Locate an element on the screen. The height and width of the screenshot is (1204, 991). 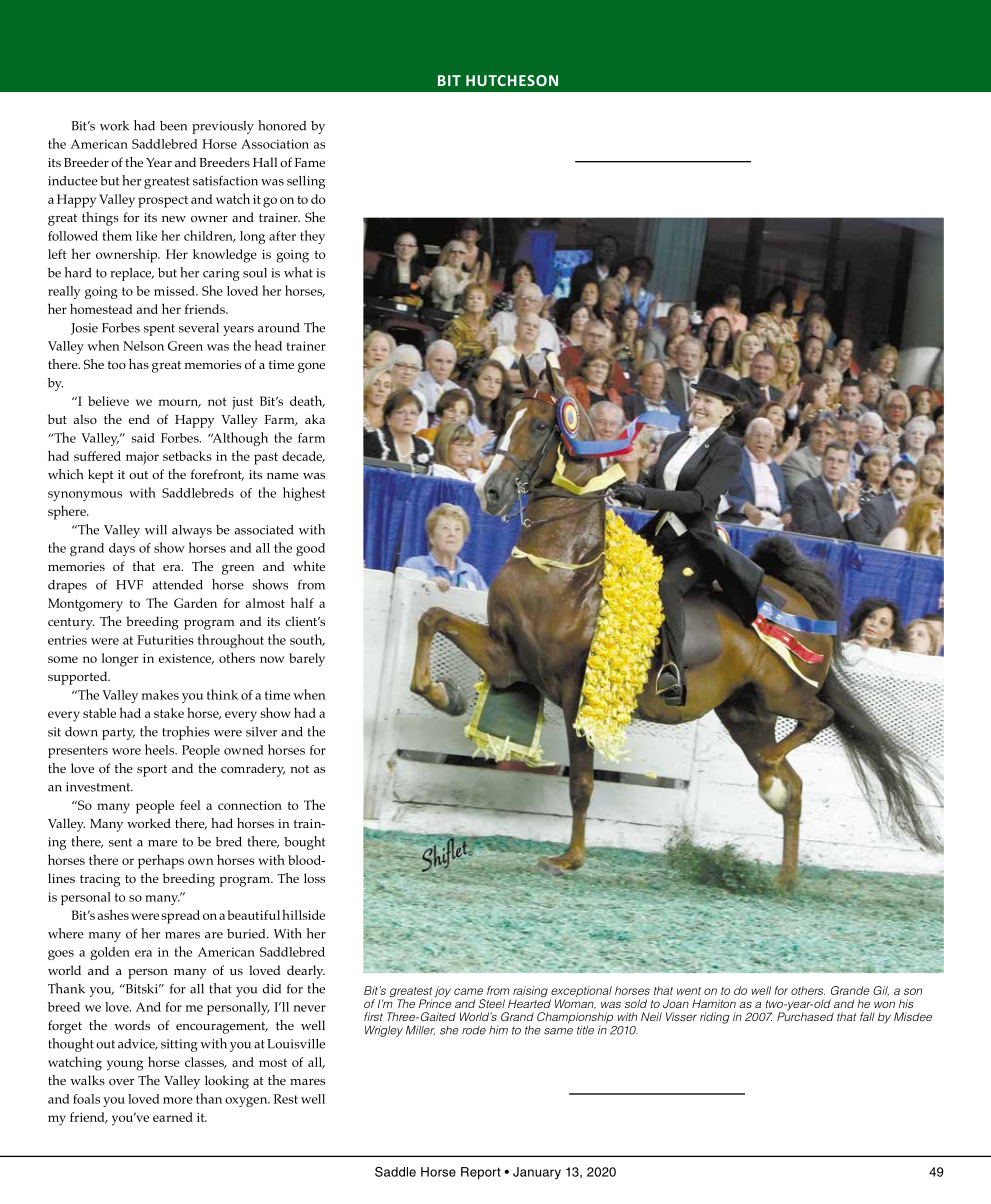
highest is located at coordinates (304, 494).
